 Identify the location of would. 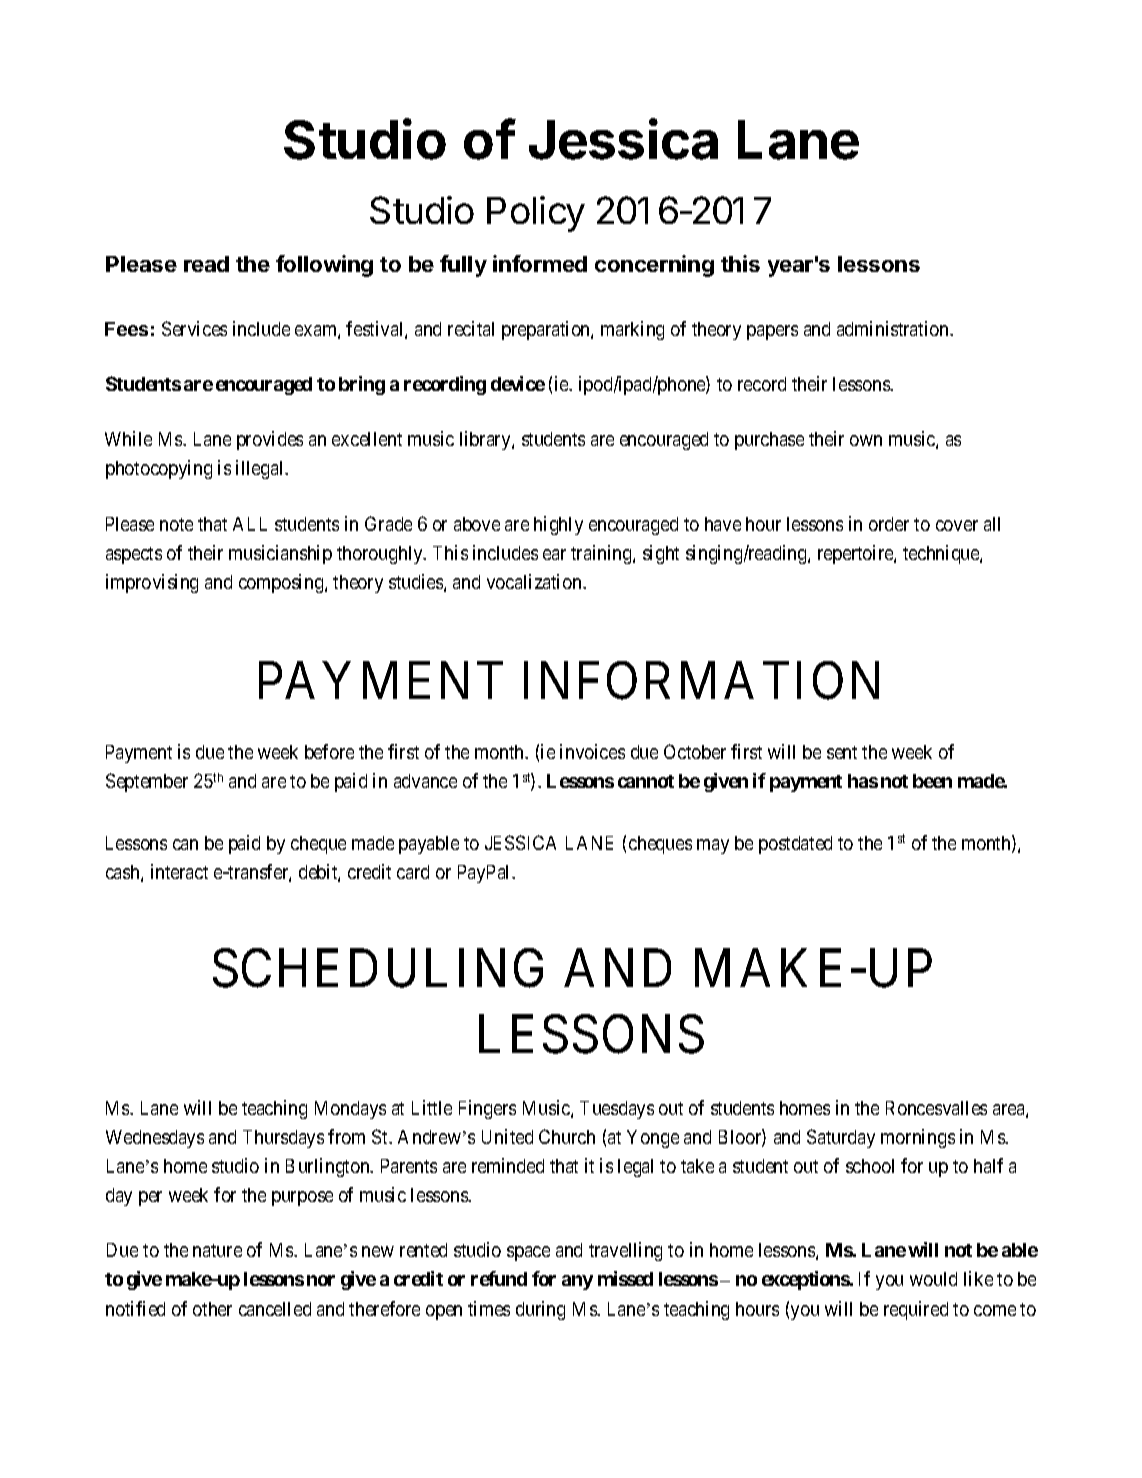
(933, 1279).
